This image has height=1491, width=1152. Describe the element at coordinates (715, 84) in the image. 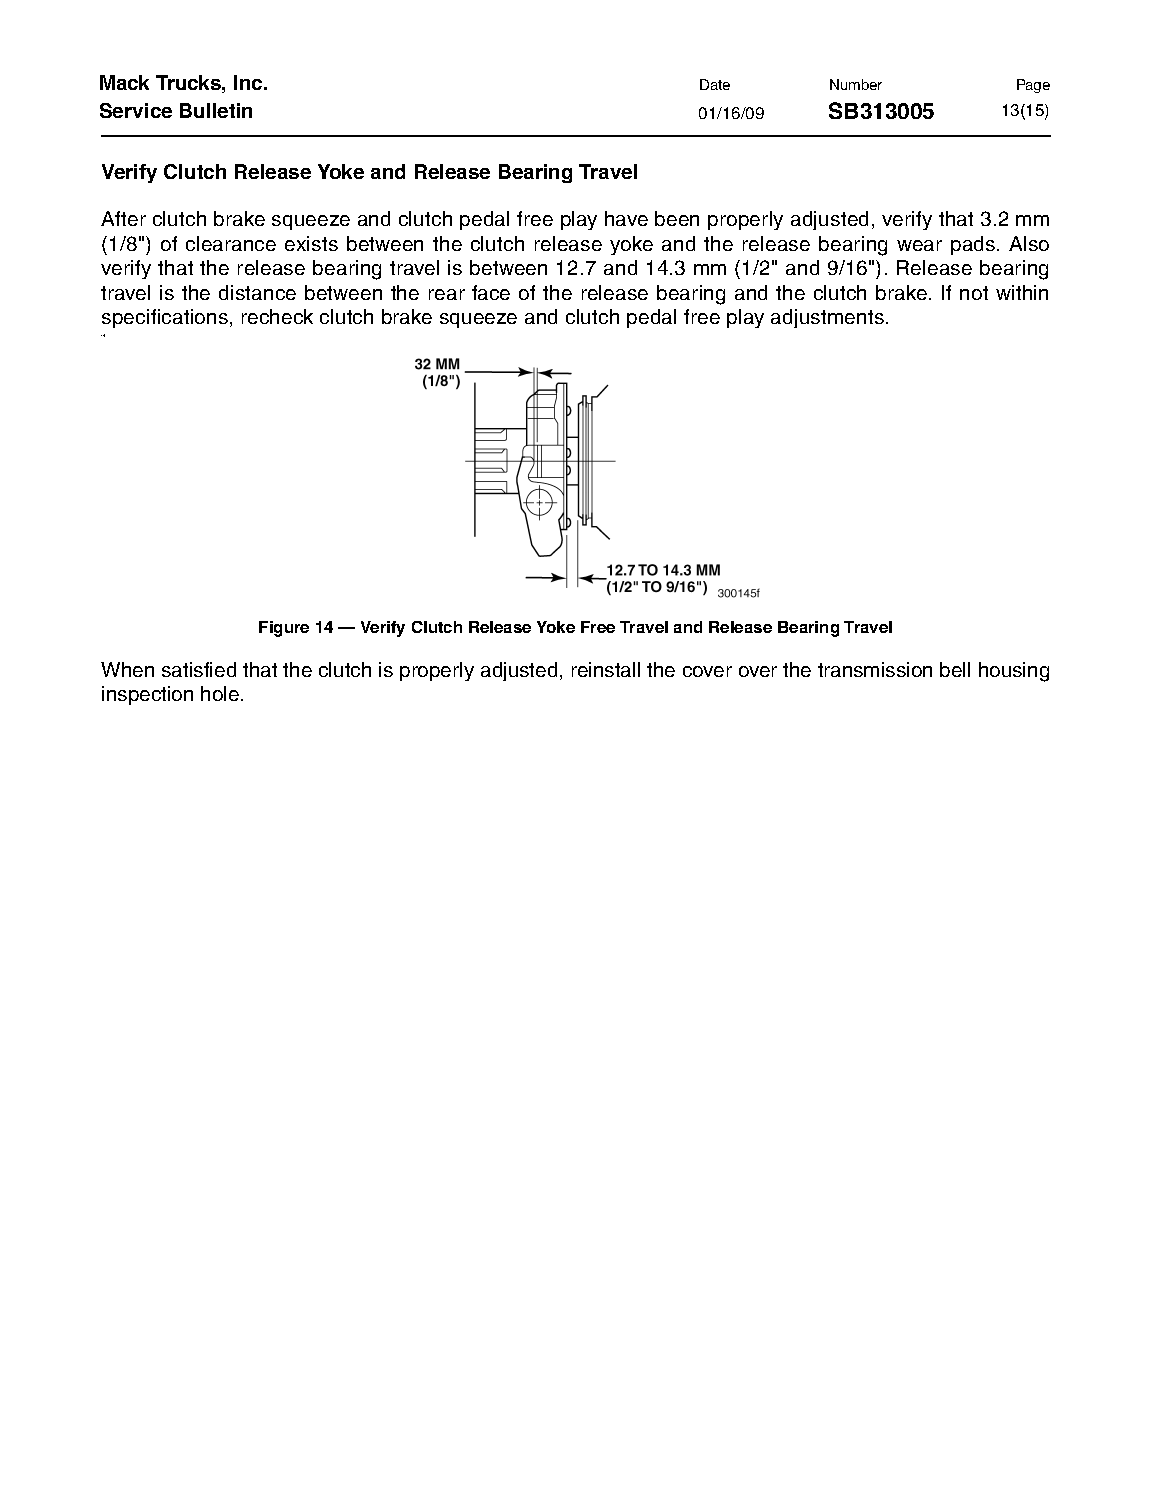

I see `Date` at that location.
